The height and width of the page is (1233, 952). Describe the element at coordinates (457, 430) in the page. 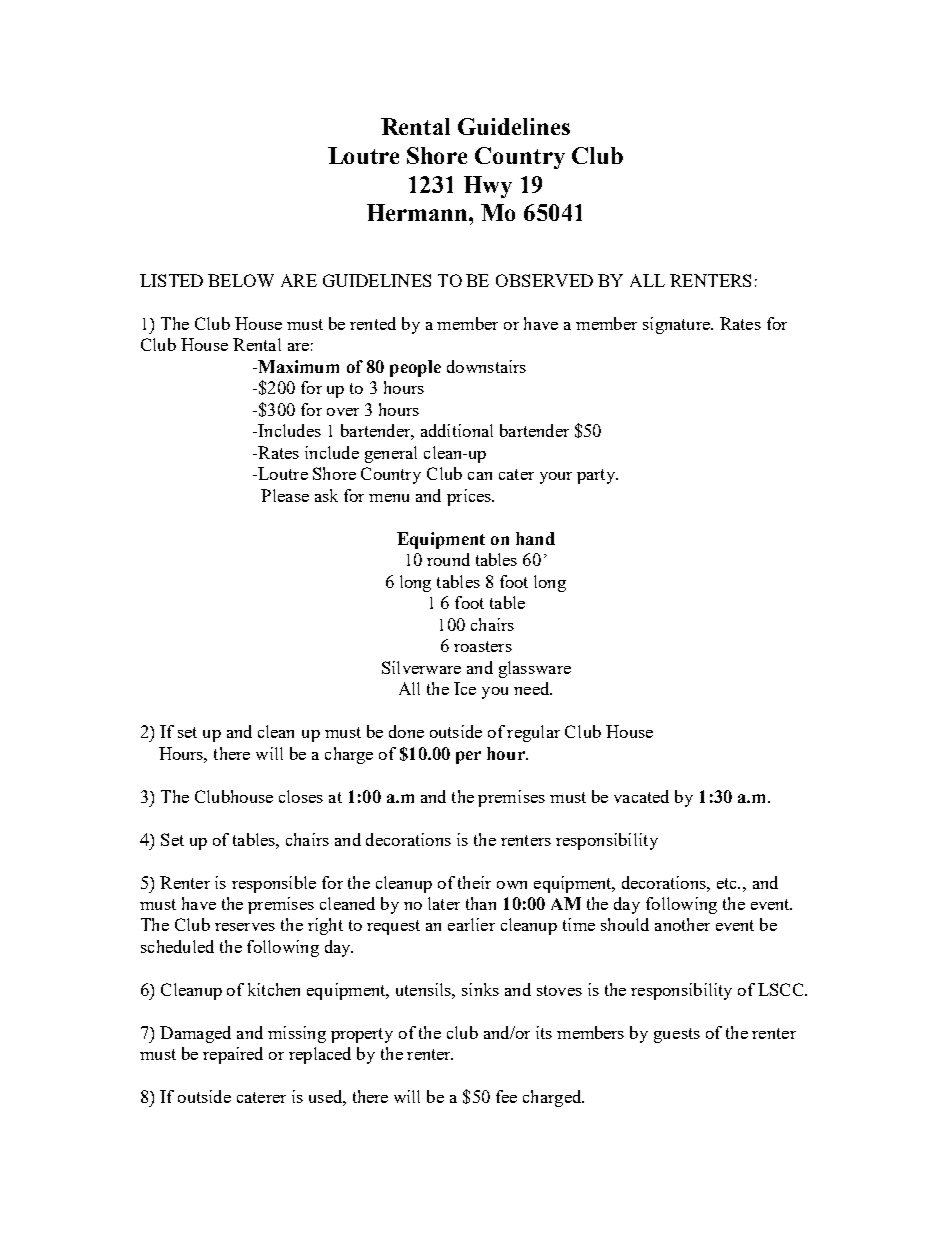

I see `additional` at that location.
